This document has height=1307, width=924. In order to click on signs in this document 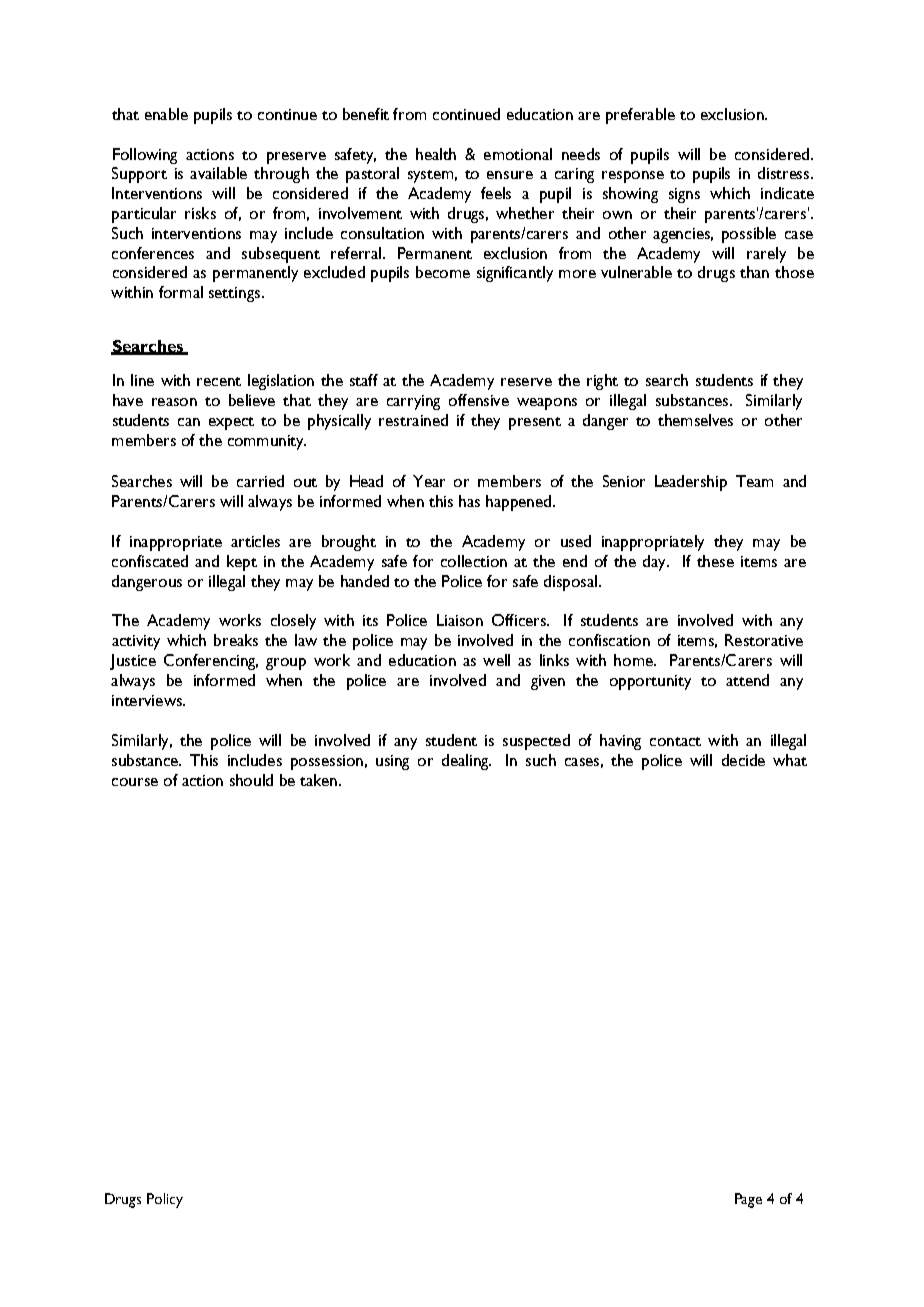, I will do `click(684, 195)`.
